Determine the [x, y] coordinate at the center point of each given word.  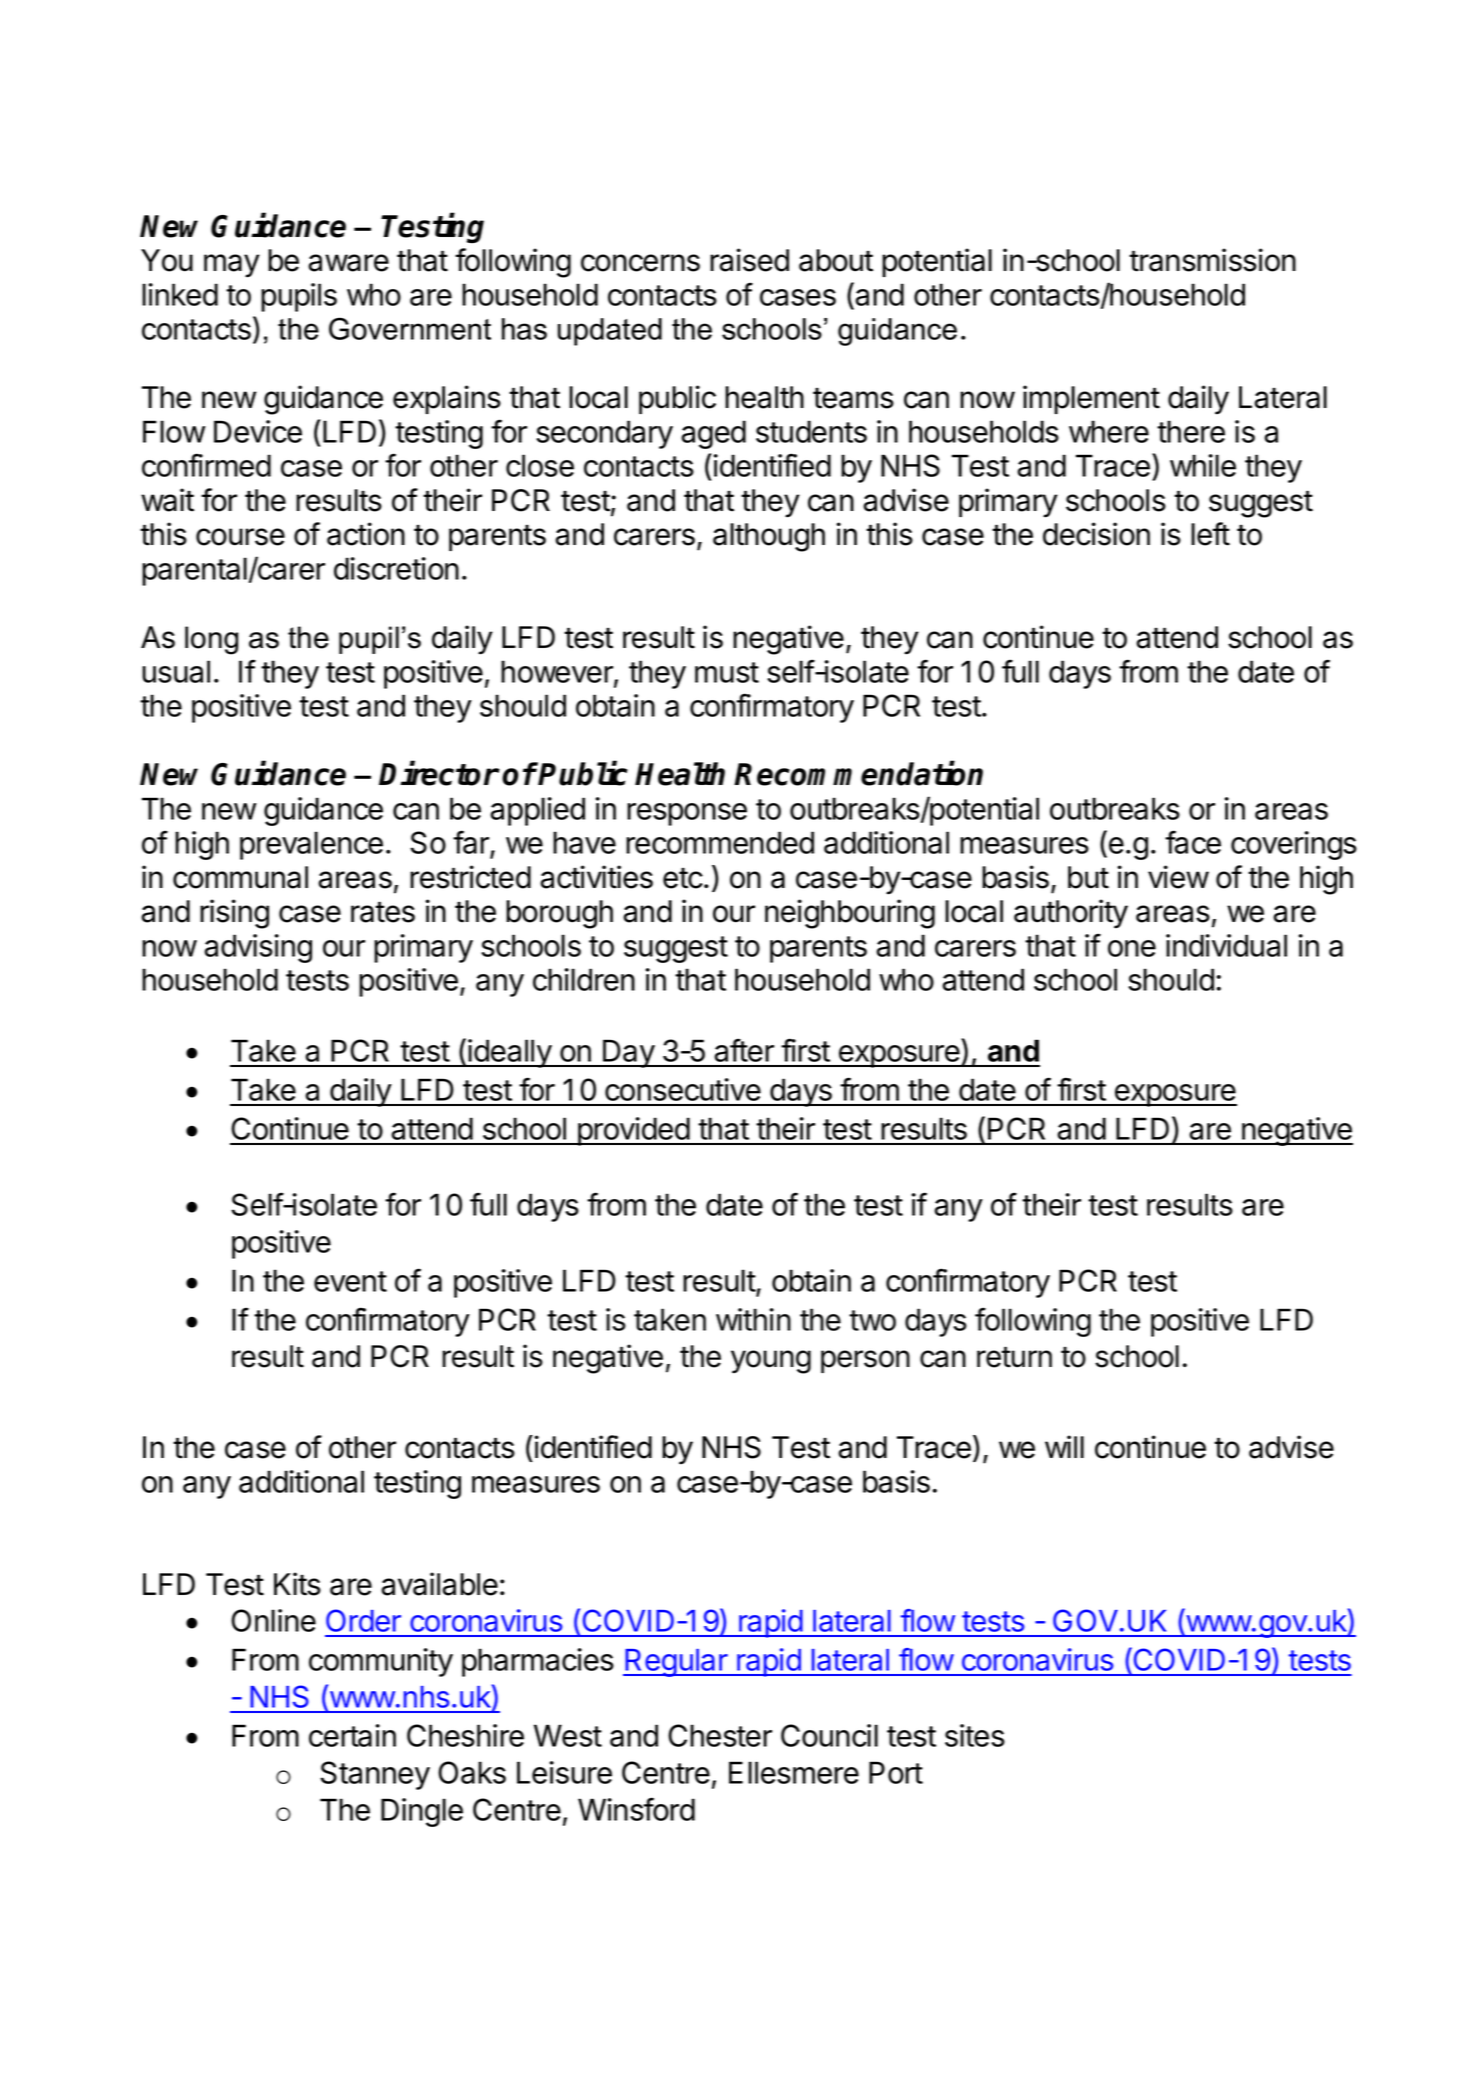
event [350, 1281]
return [1014, 1357]
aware [348, 263]
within [753, 1319]
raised [749, 260]
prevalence [311, 845]
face [1193, 842]
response [687, 814]
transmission [1212, 260]
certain [352, 1735]
